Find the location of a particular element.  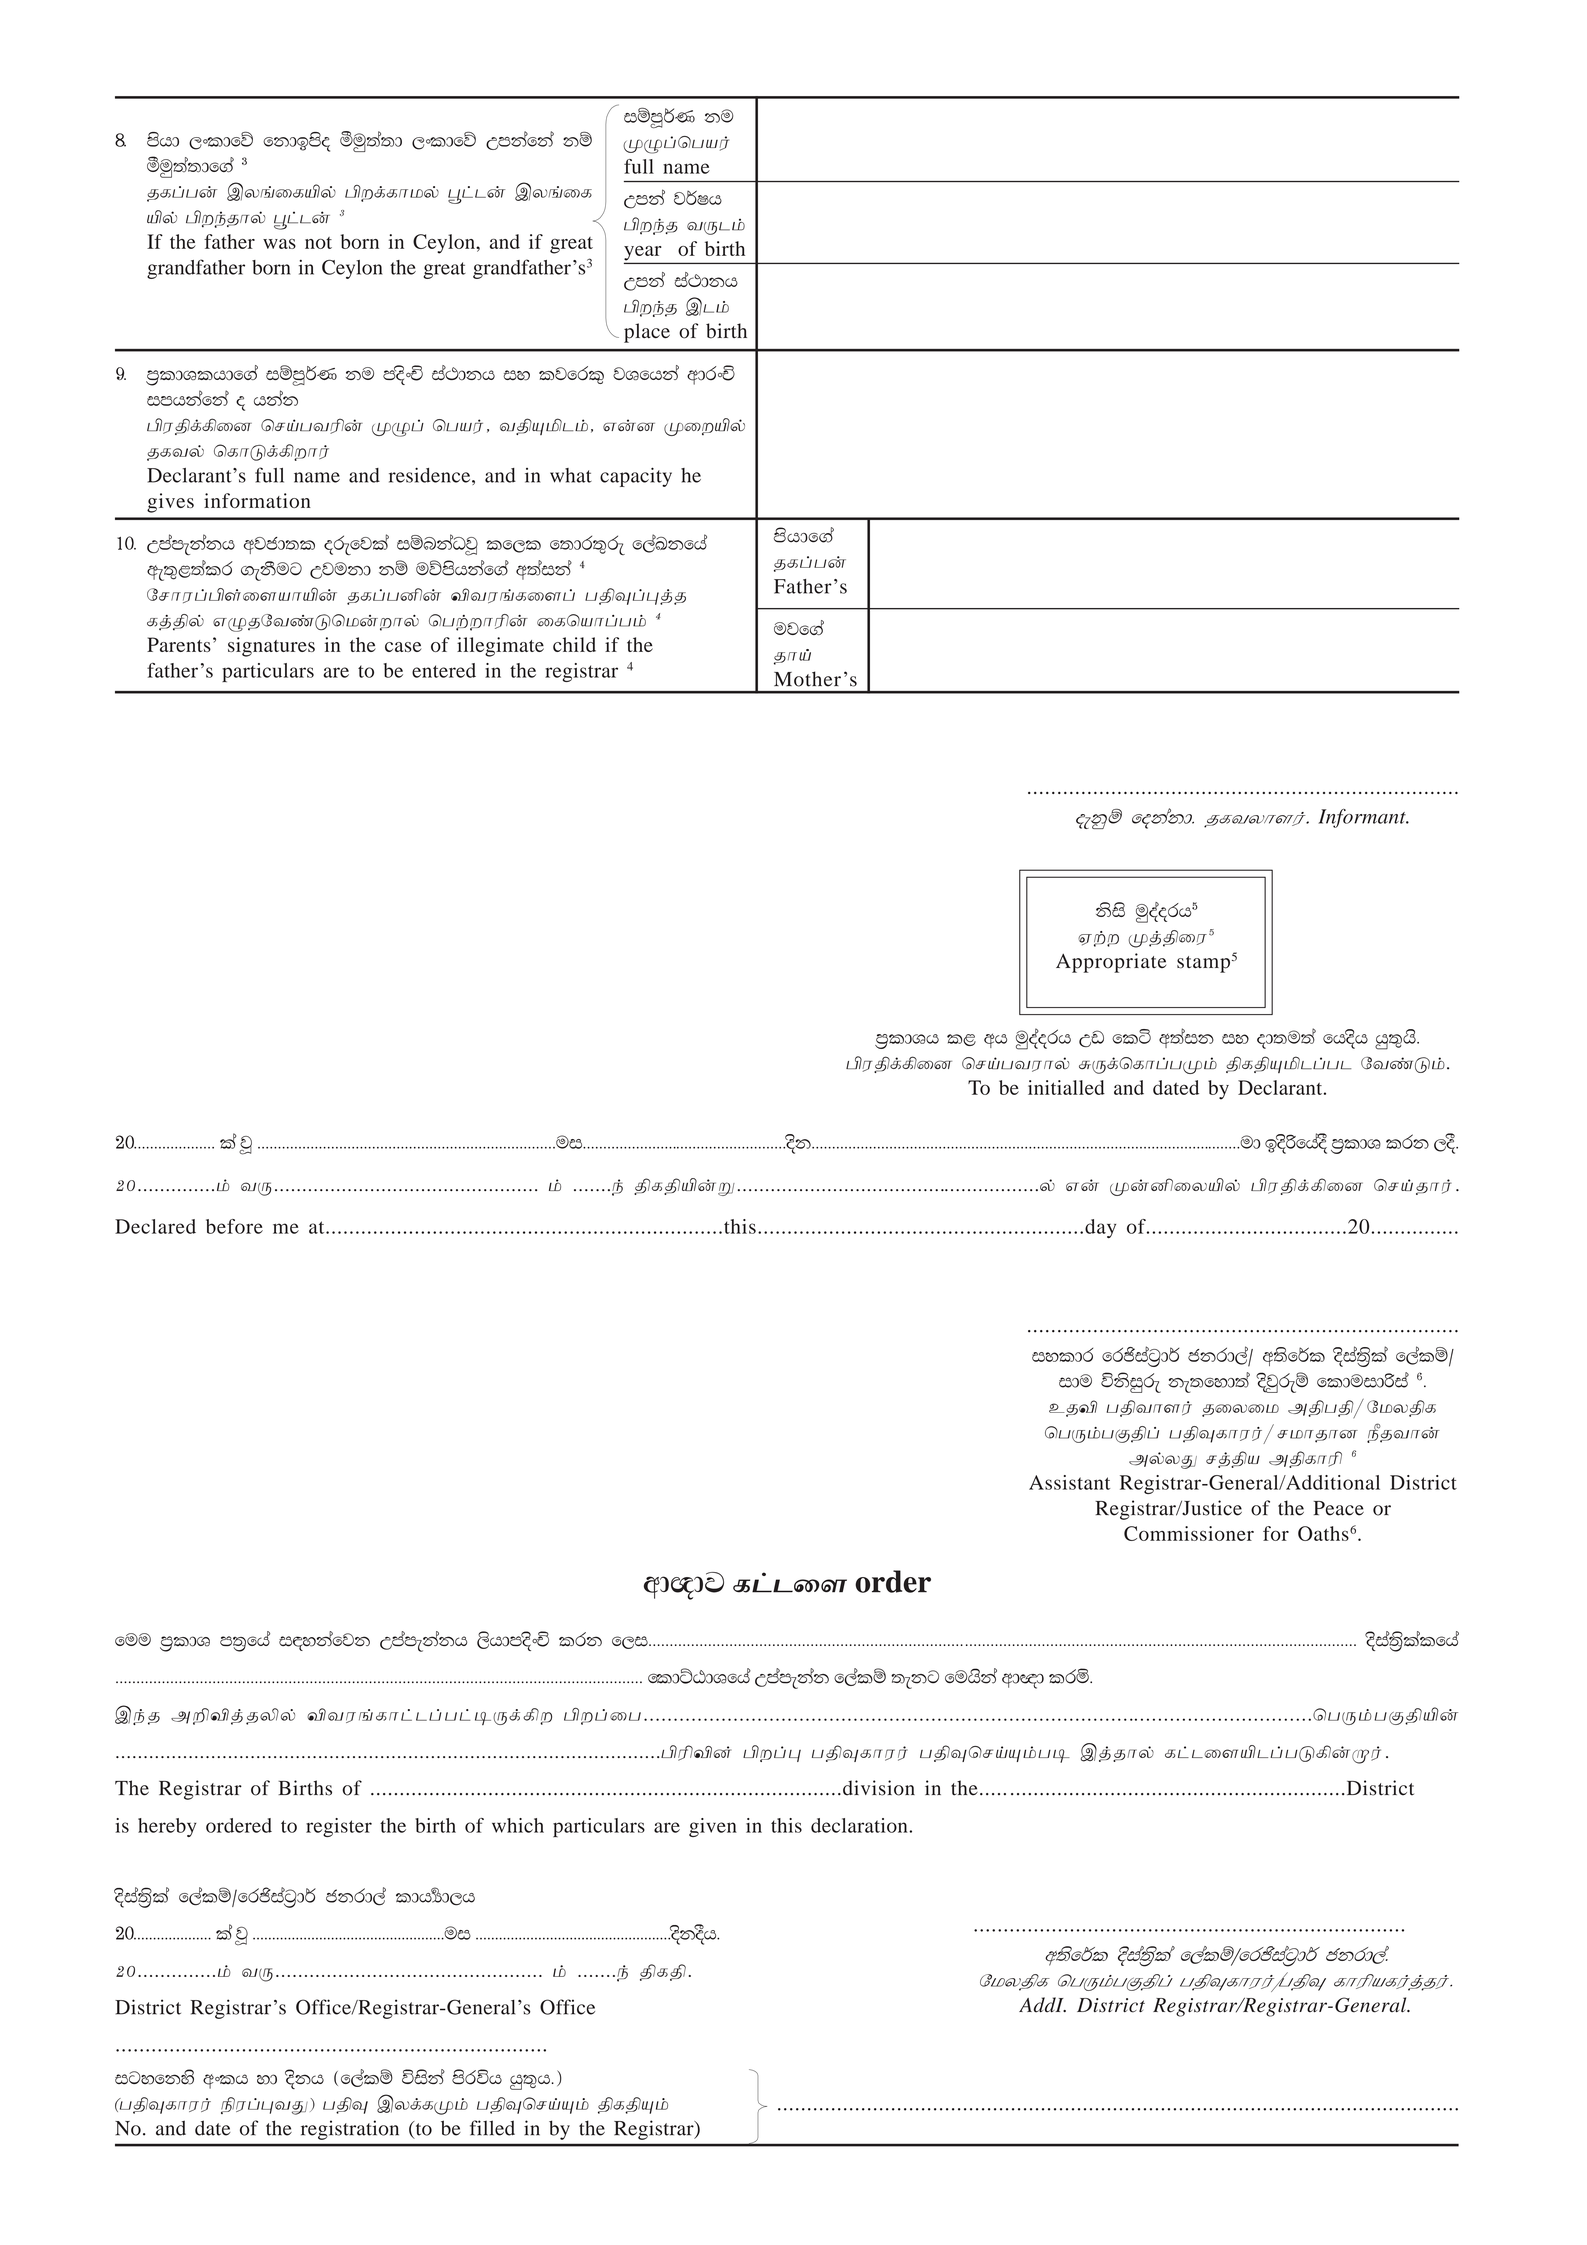

Assistant is located at coordinates (1069, 1482).
